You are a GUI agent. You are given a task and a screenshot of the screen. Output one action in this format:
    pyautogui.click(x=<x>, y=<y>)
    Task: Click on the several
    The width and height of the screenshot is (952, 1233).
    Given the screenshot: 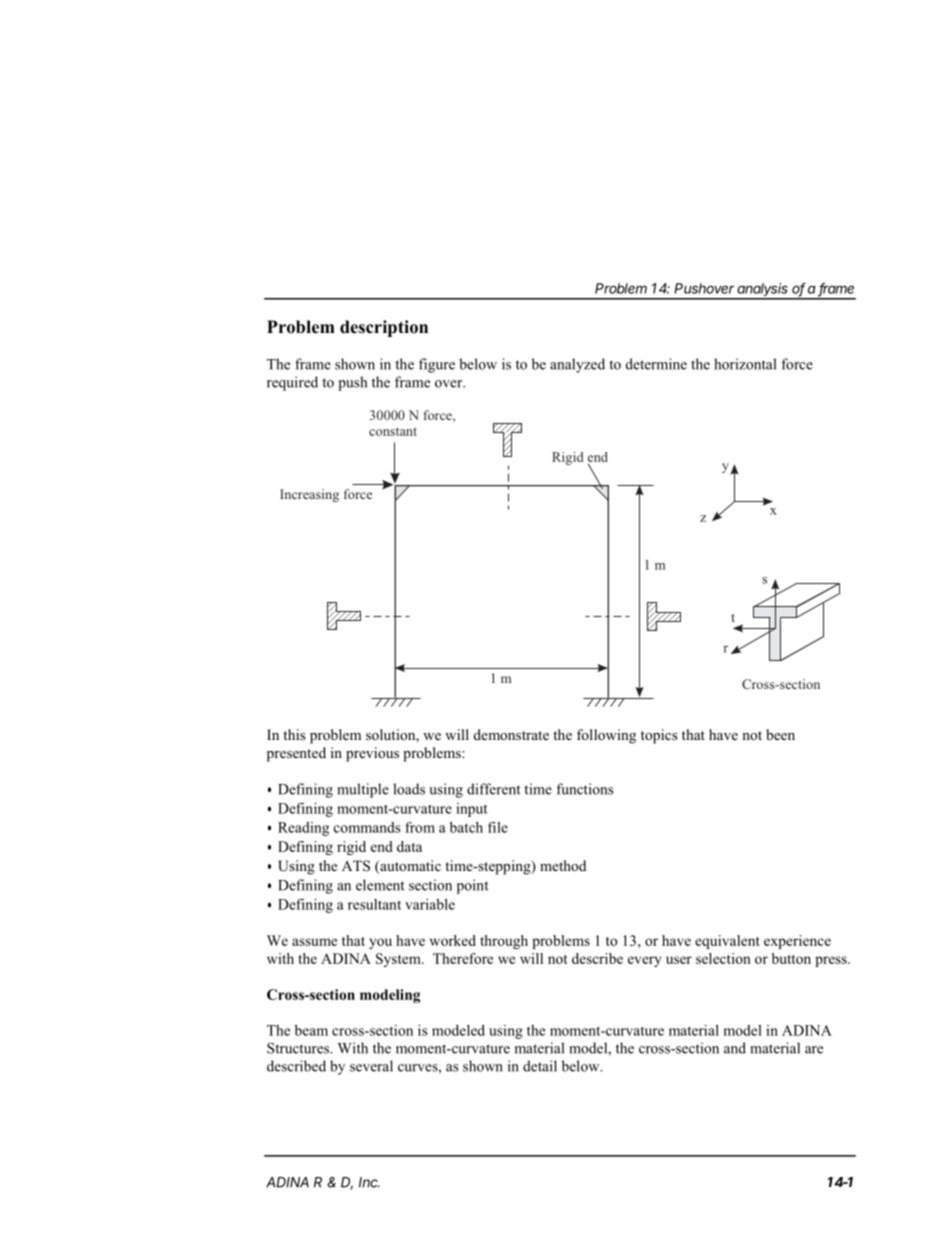 What is the action you would take?
    pyautogui.click(x=371, y=1066)
